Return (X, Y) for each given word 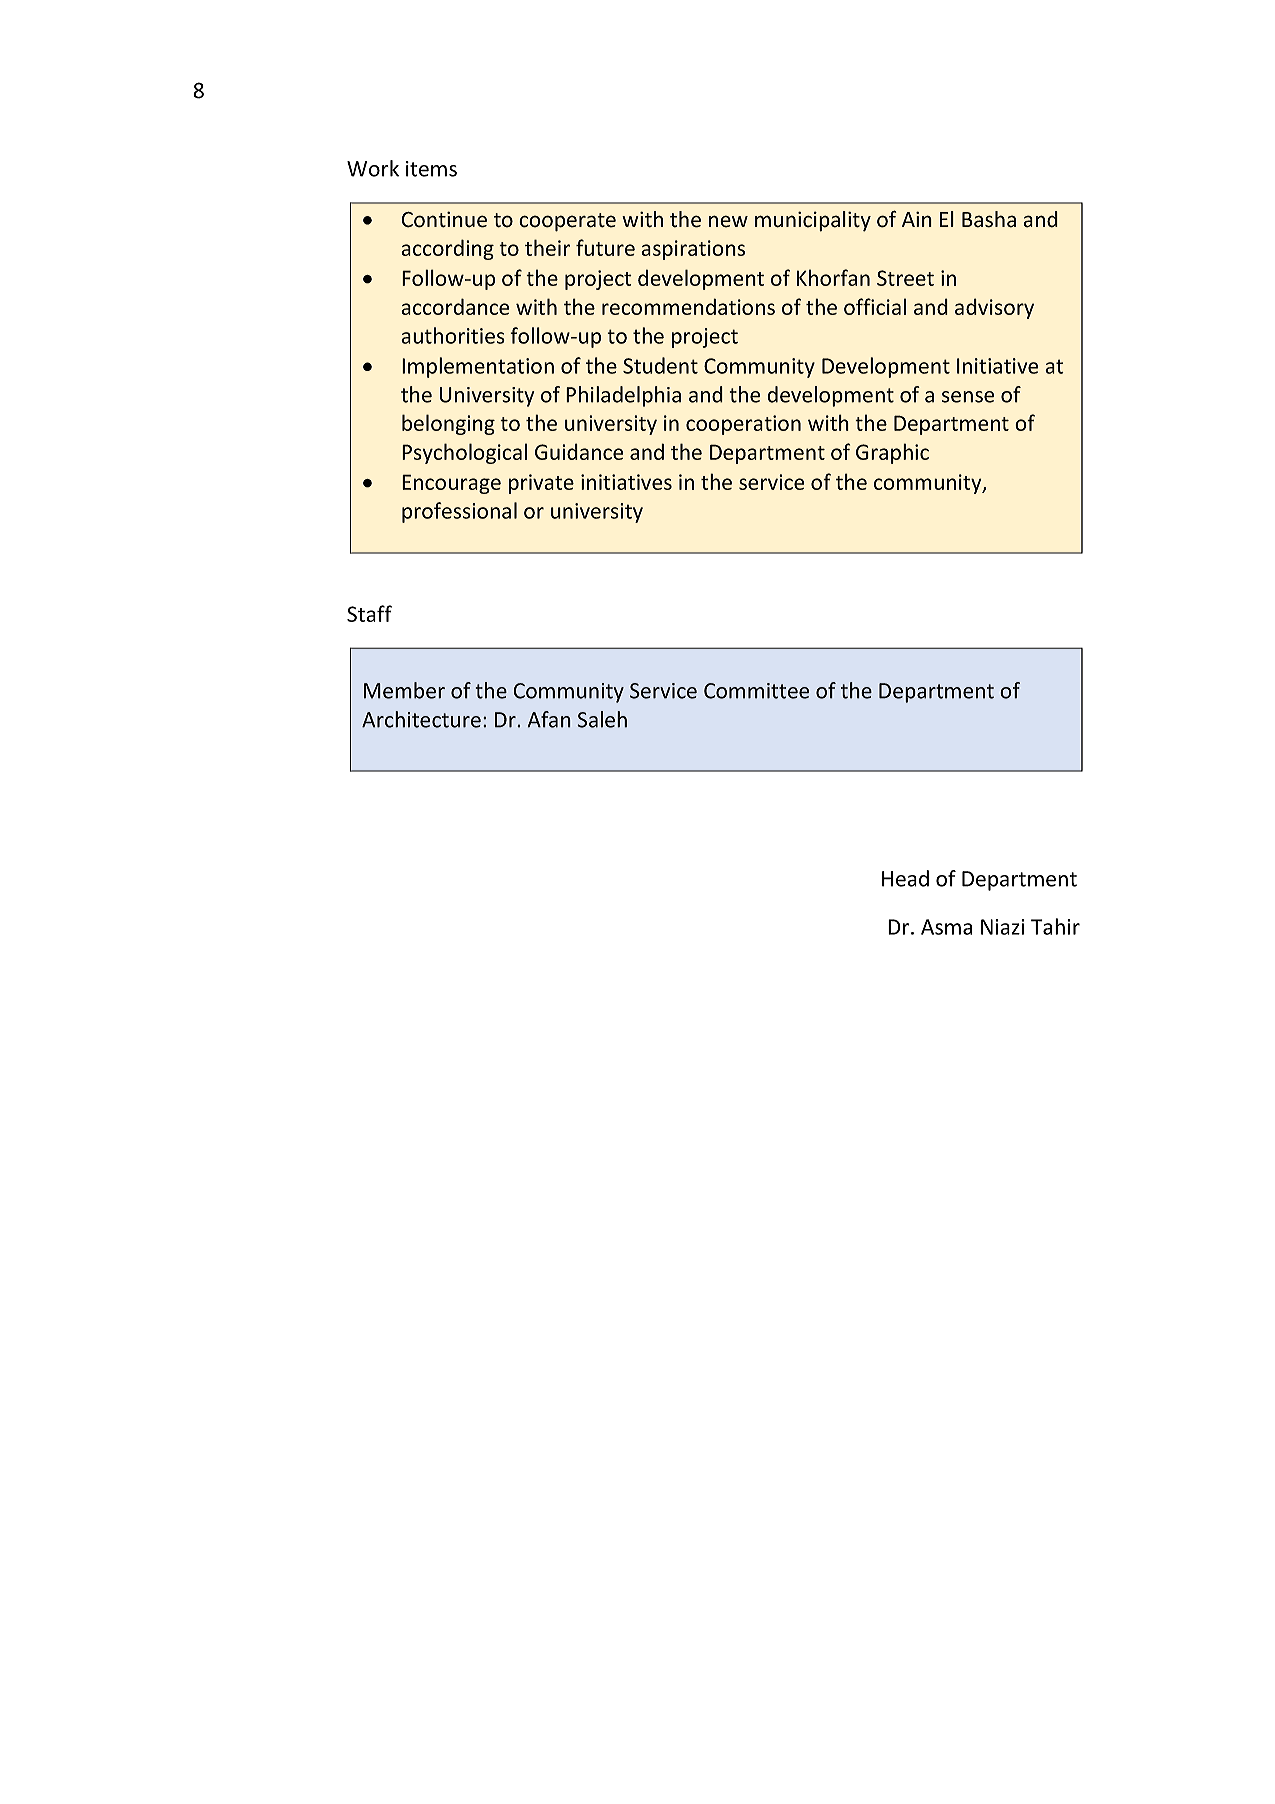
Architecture (421, 719)
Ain (917, 219)
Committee (756, 691)
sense (968, 397)
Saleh (602, 719)
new (728, 221)
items (431, 169)
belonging (448, 424)
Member (404, 690)
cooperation (743, 425)
